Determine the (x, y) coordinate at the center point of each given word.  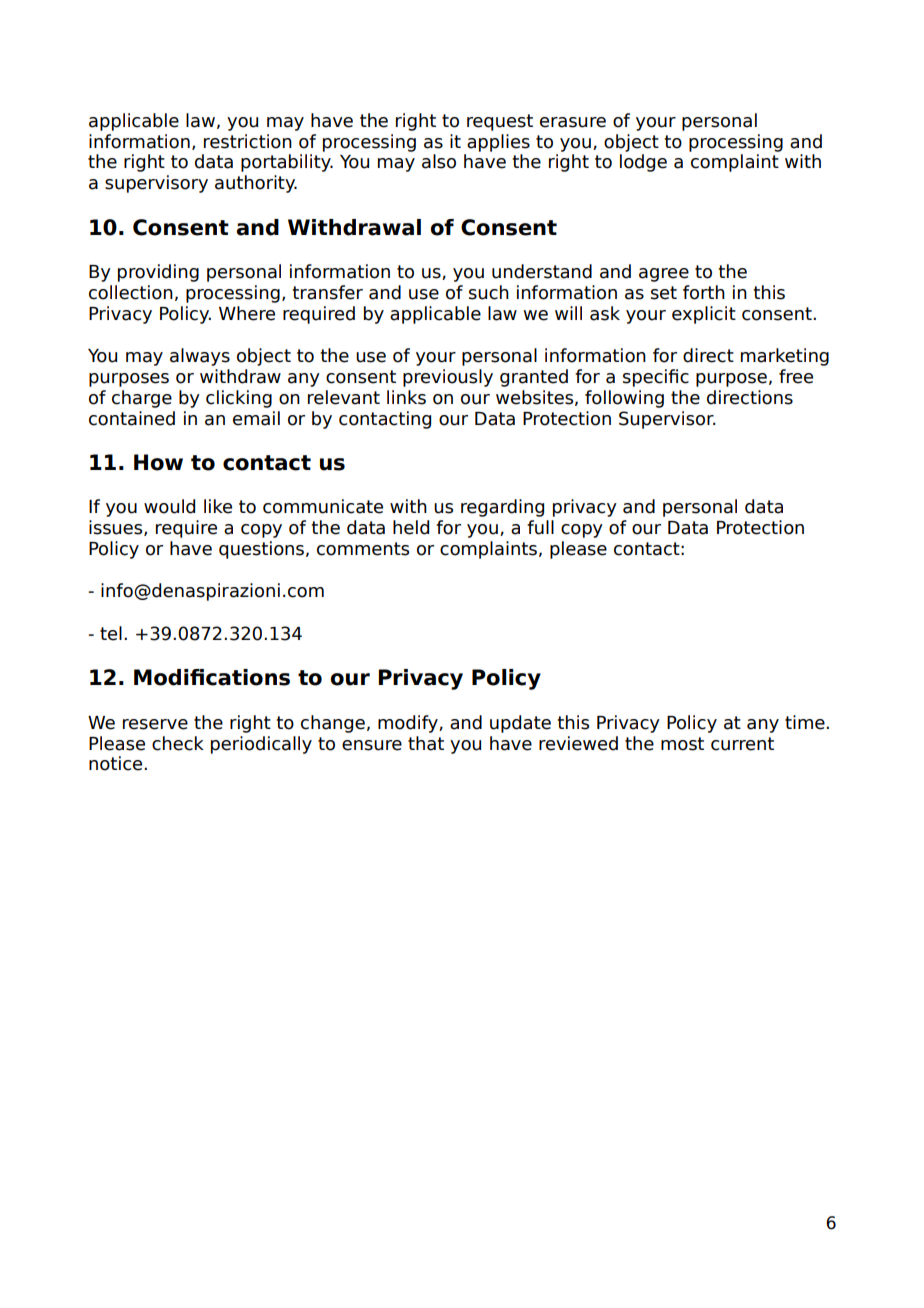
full (540, 527)
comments (363, 549)
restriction (248, 141)
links (406, 397)
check (178, 743)
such (489, 292)
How (158, 462)
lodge (643, 163)
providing (158, 273)
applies (498, 143)
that (426, 743)
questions (261, 550)
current (742, 744)
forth (704, 292)
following (624, 399)
